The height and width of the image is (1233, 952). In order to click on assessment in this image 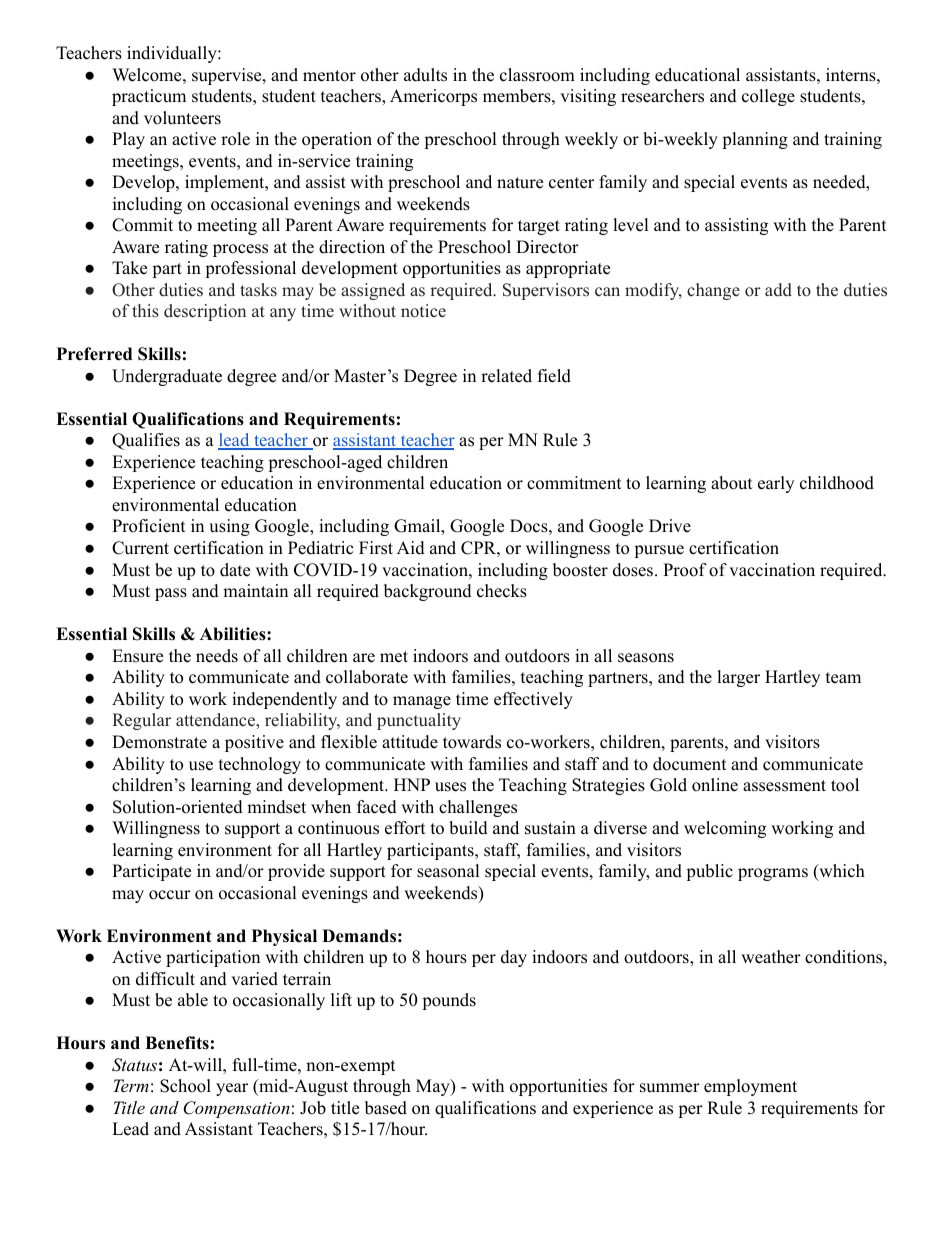, I will do `click(784, 786)`.
